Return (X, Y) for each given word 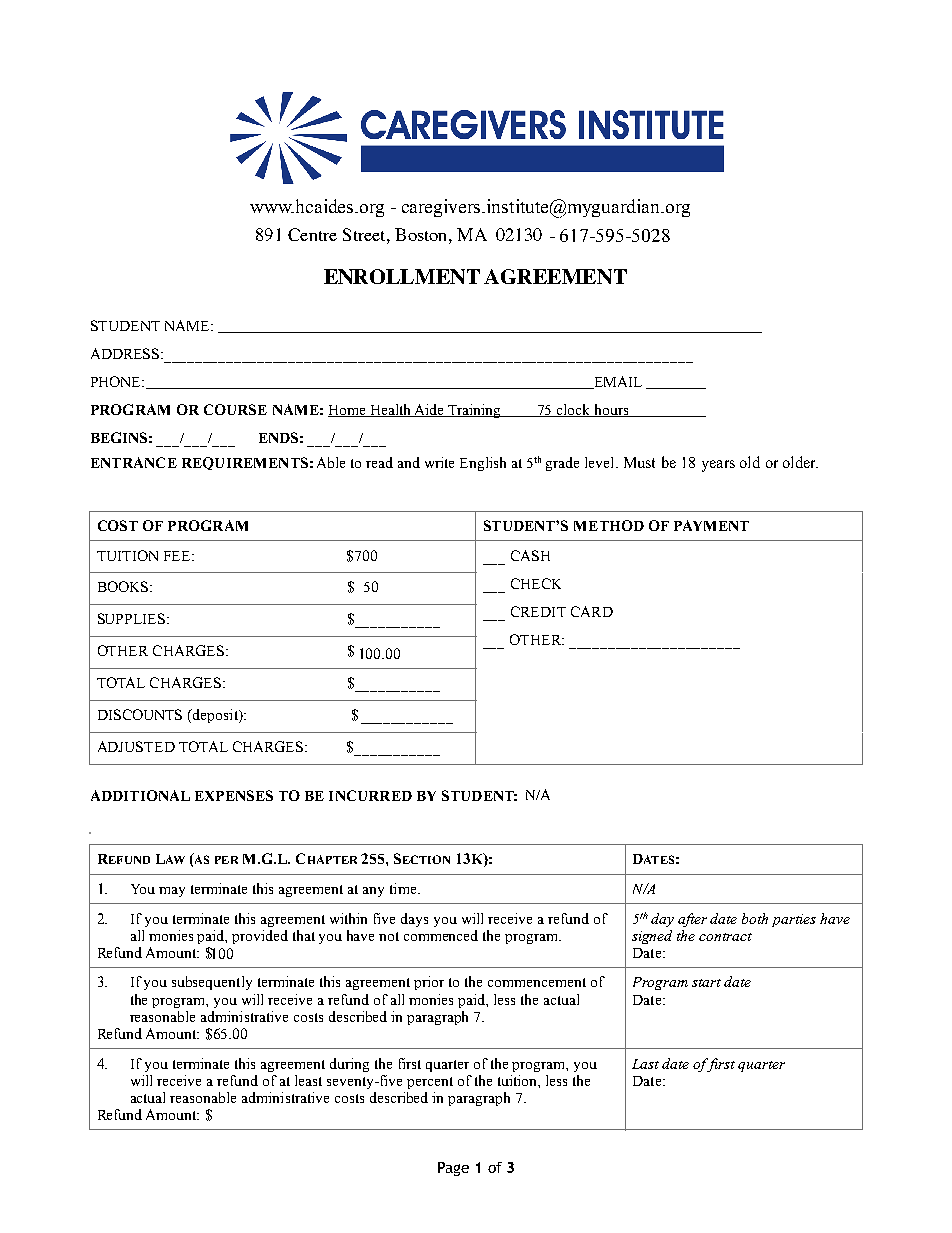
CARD (592, 611)
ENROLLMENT (402, 276)
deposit (215, 716)
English (483, 464)
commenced (441, 935)
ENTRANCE (134, 462)
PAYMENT (711, 525)
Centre (312, 234)
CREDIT (538, 611)
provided (260, 937)
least (308, 1080)
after (692, 920)
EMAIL (616, 382)
